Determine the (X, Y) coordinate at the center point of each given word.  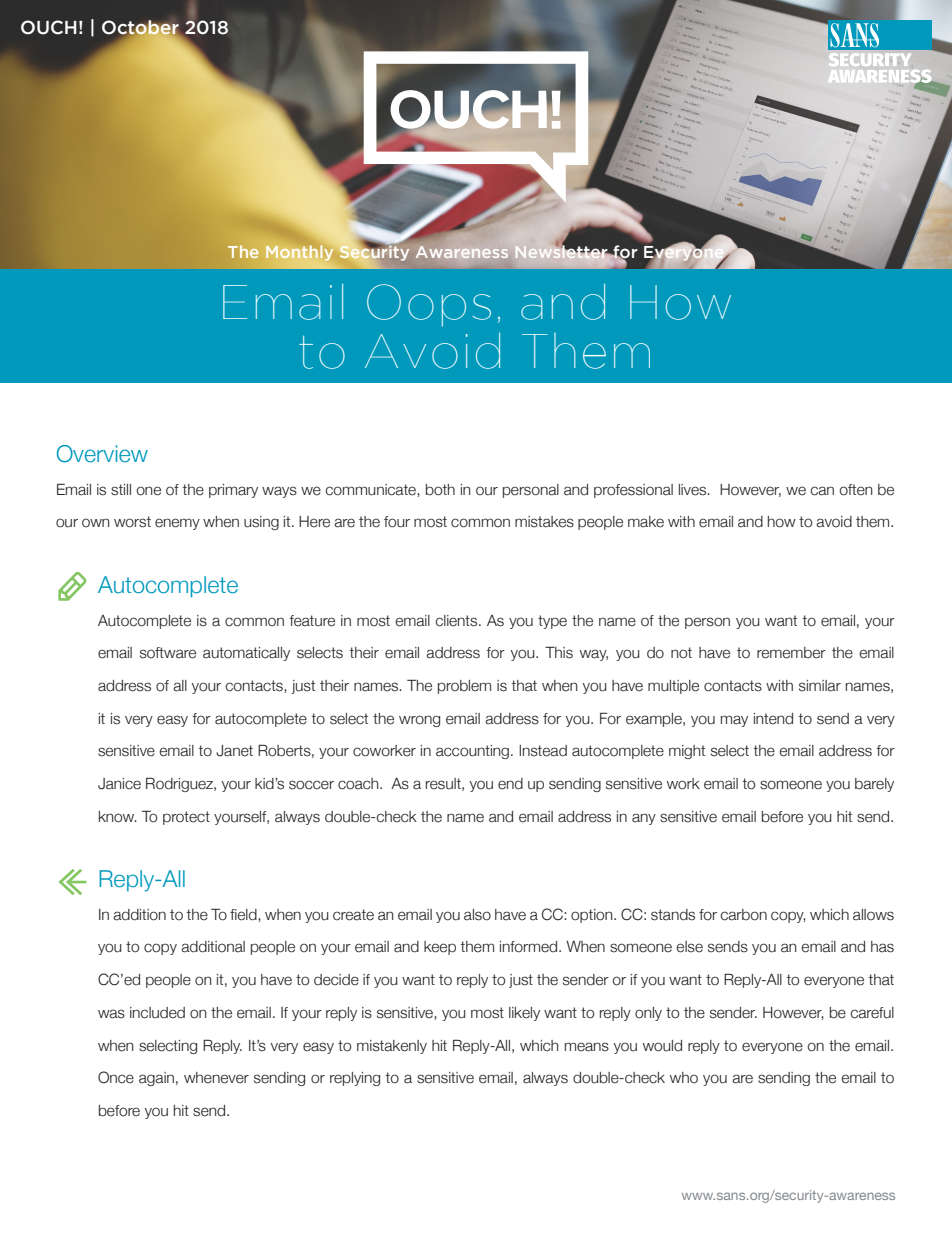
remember (791, 653)
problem (464, 687)
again (156, 1079)
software (168, 653)
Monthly (299, 253)
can (822, 491)
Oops (429, 305)
